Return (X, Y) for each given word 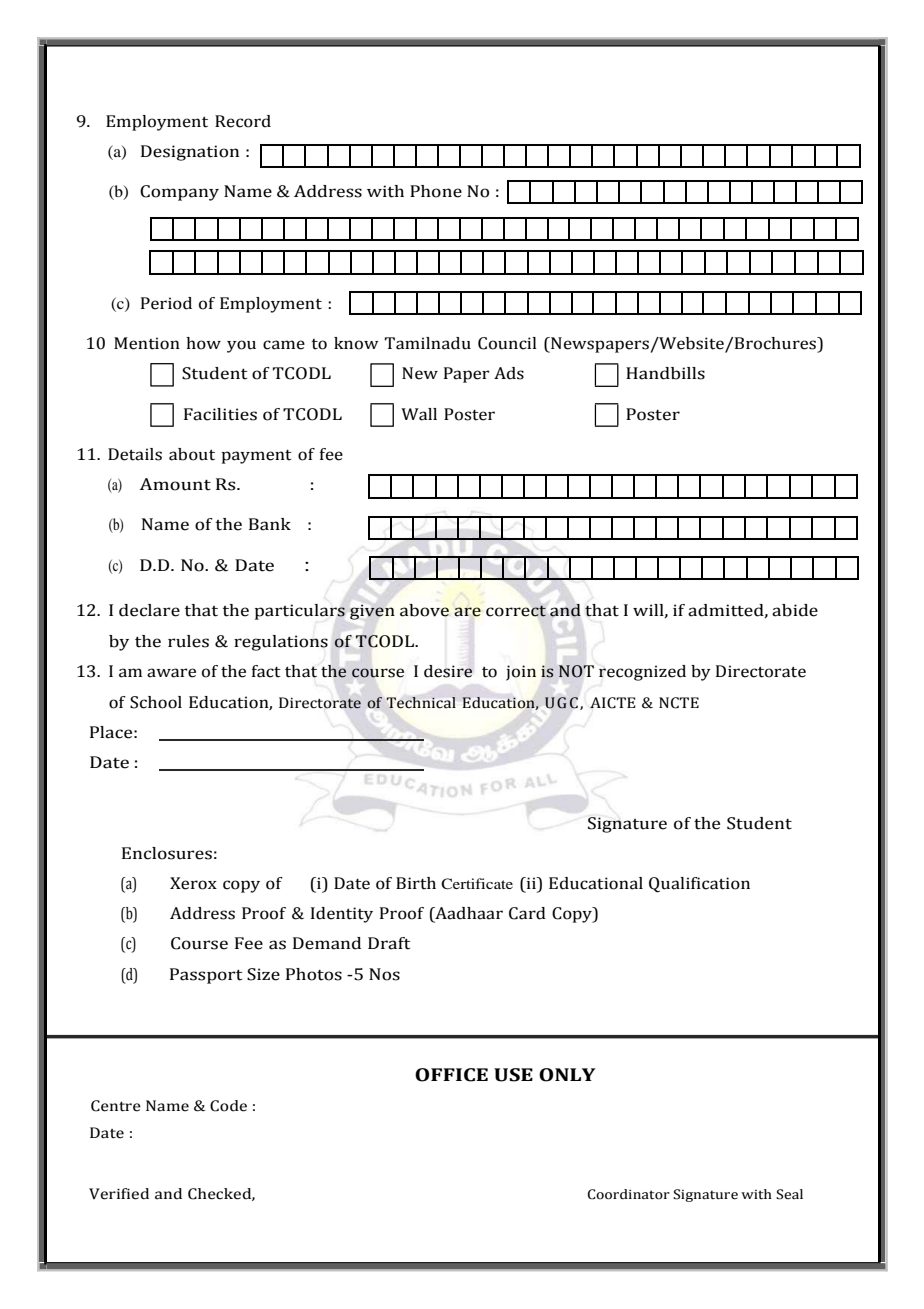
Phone (436, 191)
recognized (642, 673)
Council (507, 343)
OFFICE (451, 1075)
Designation (190, 153)
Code (228, 1106)
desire (448, 671)
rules (188, 641)
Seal (789, 1194)
